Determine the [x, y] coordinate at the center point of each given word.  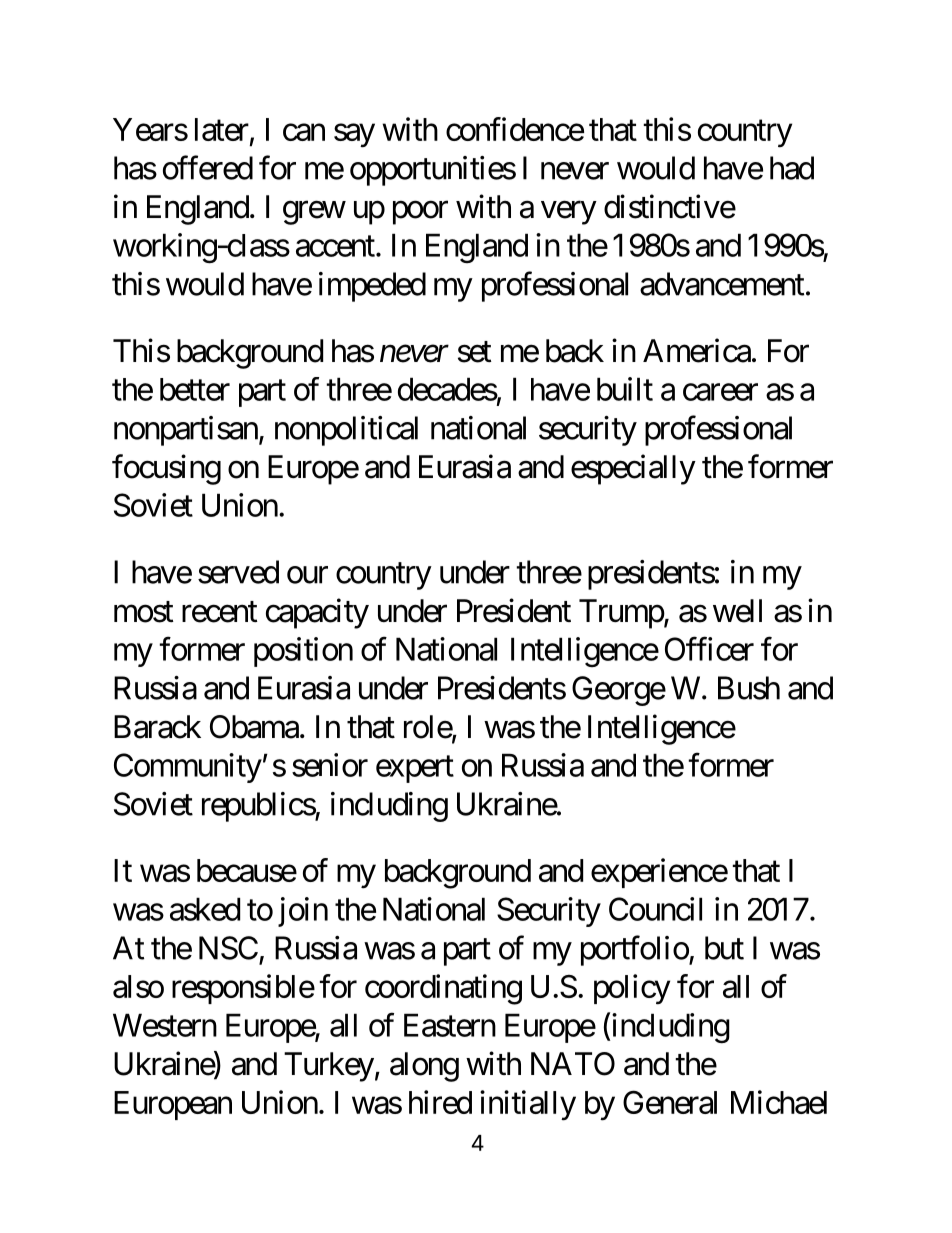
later [222, 129]
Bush [749, 688]
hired [440, 1102]
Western [165, 1025]
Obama [254, 727]
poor [420, 213]
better [195, 389]
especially [633, 469]
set [475, 352]
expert [415, 769]
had [792, 168]
